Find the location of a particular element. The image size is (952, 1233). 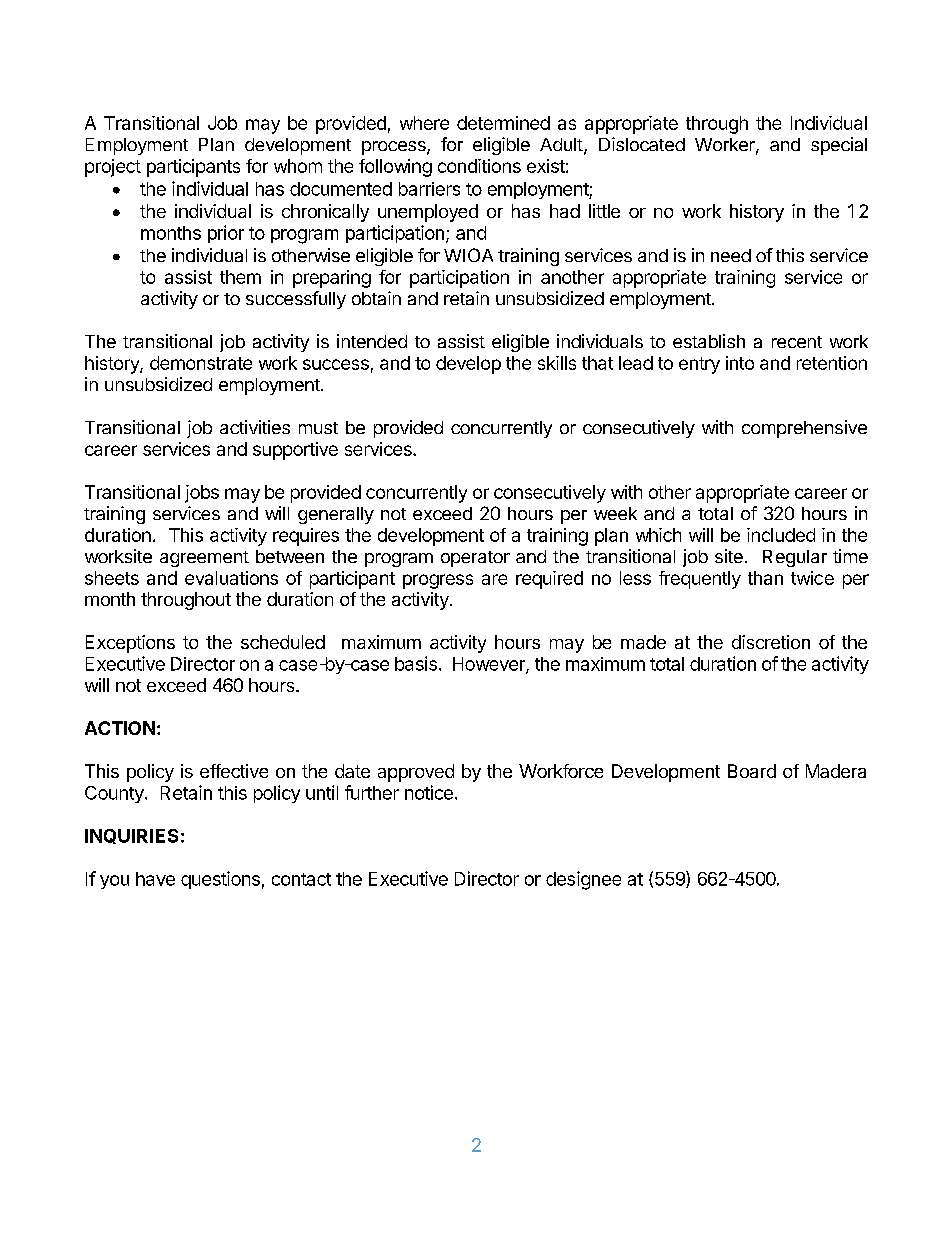

jobs is located at coordinates (202, 494).
